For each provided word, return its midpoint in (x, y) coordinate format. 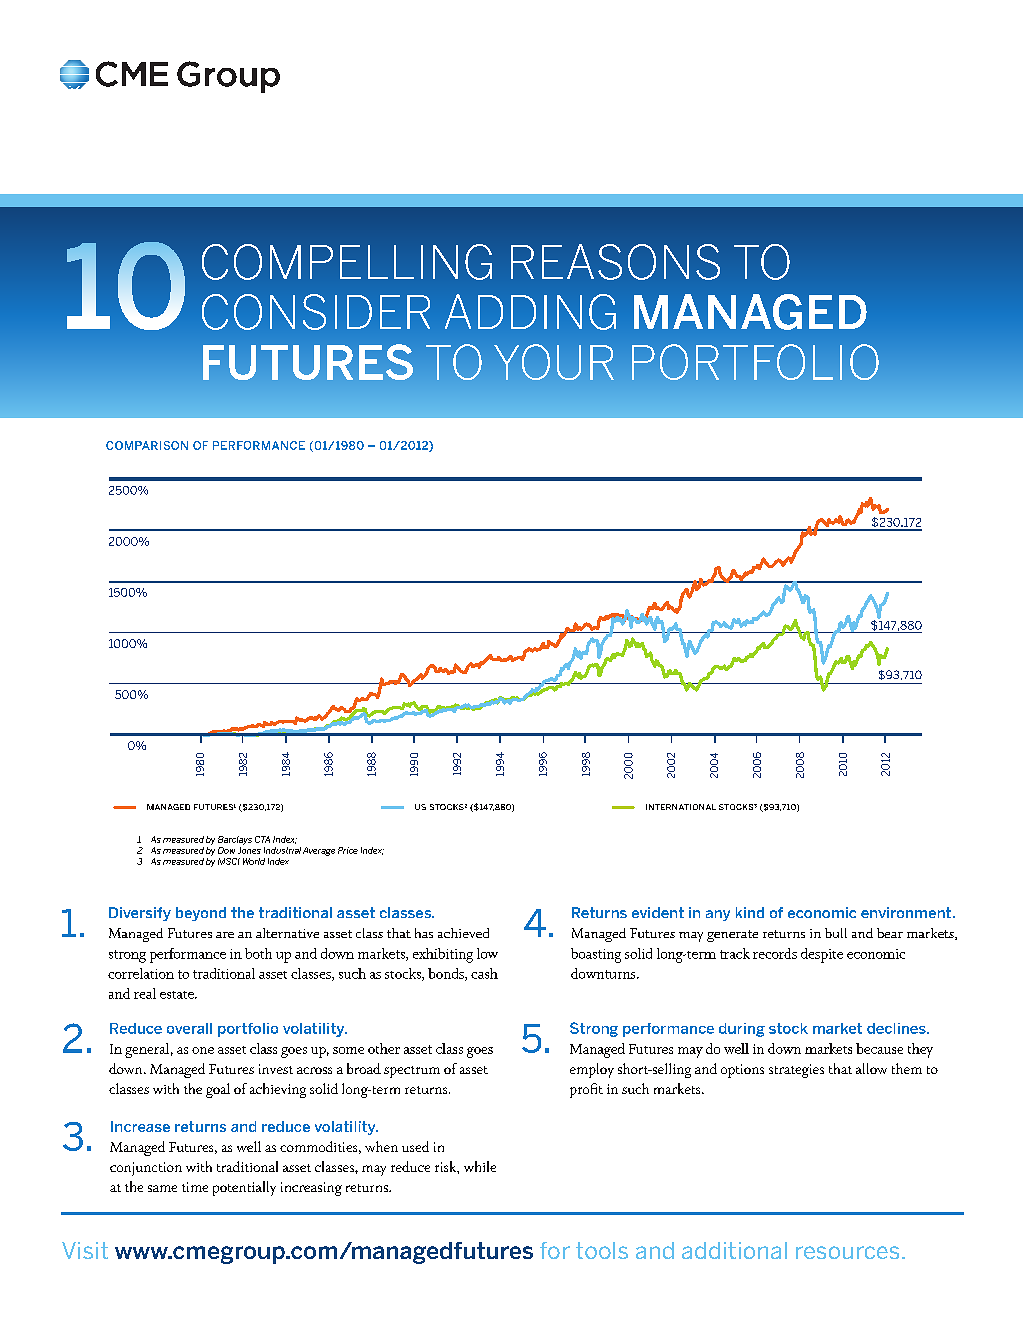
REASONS (615, 262)
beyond (201, 914)
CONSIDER (316, 312)
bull (836, 933)
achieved (463, 933)
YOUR (554, 362)
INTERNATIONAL (681, 807)
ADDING (530, 312)
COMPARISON (147, 445)
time (195, 1187)
